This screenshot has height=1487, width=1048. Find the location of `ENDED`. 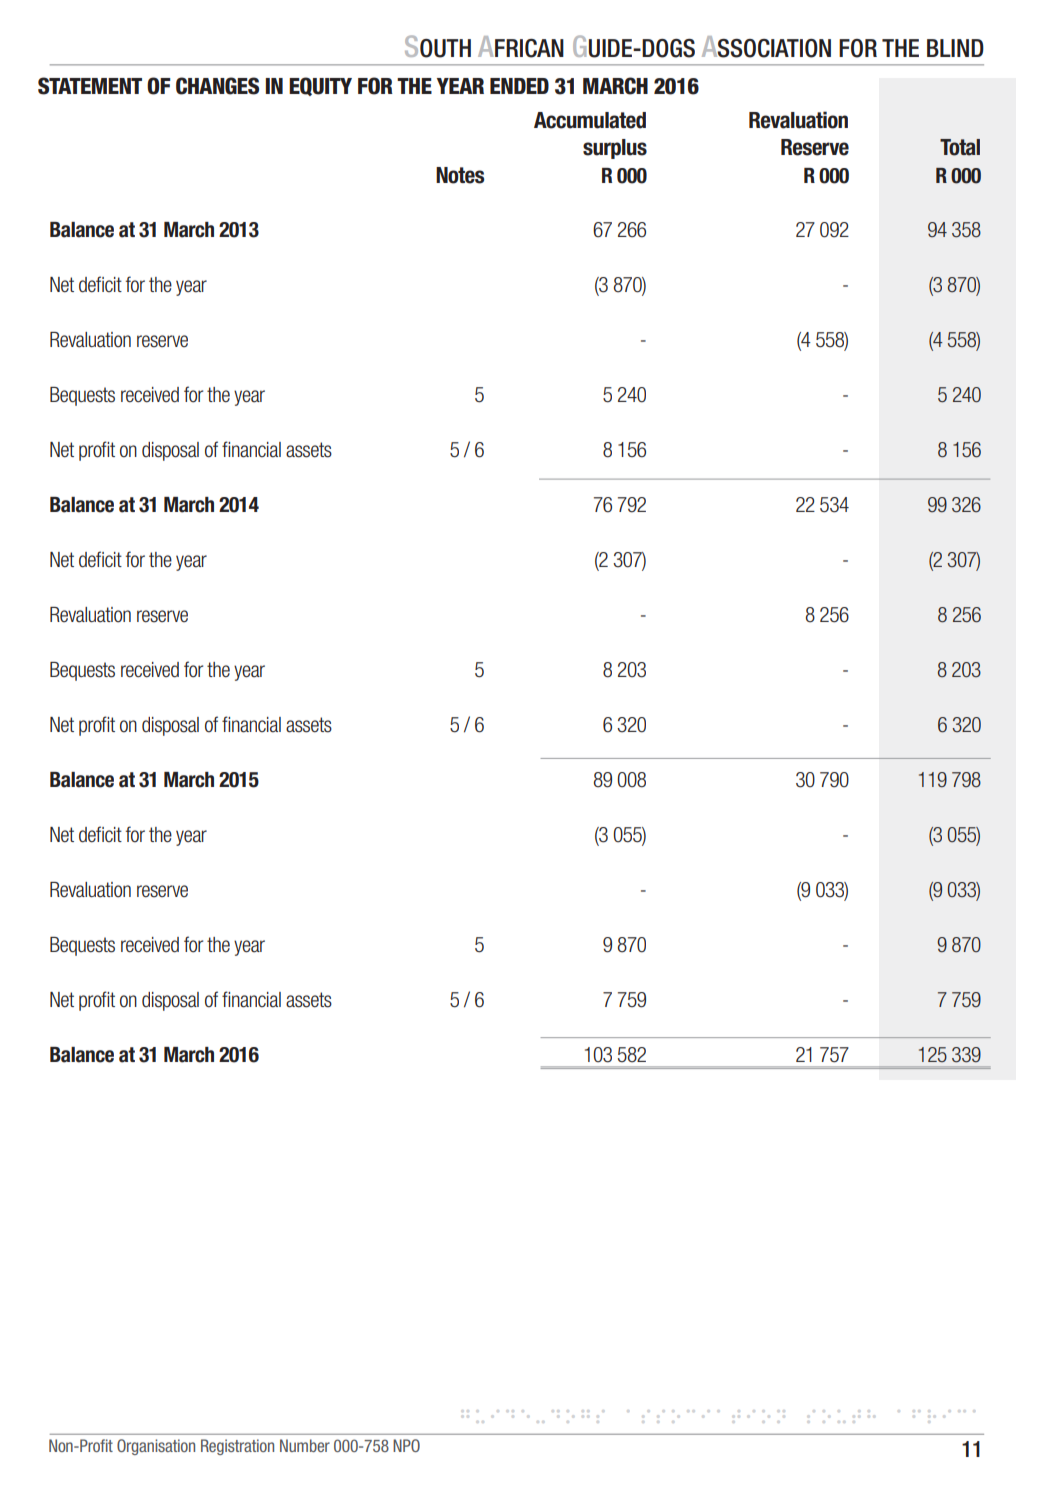

ENDED is located at coordinates (519, 86).
